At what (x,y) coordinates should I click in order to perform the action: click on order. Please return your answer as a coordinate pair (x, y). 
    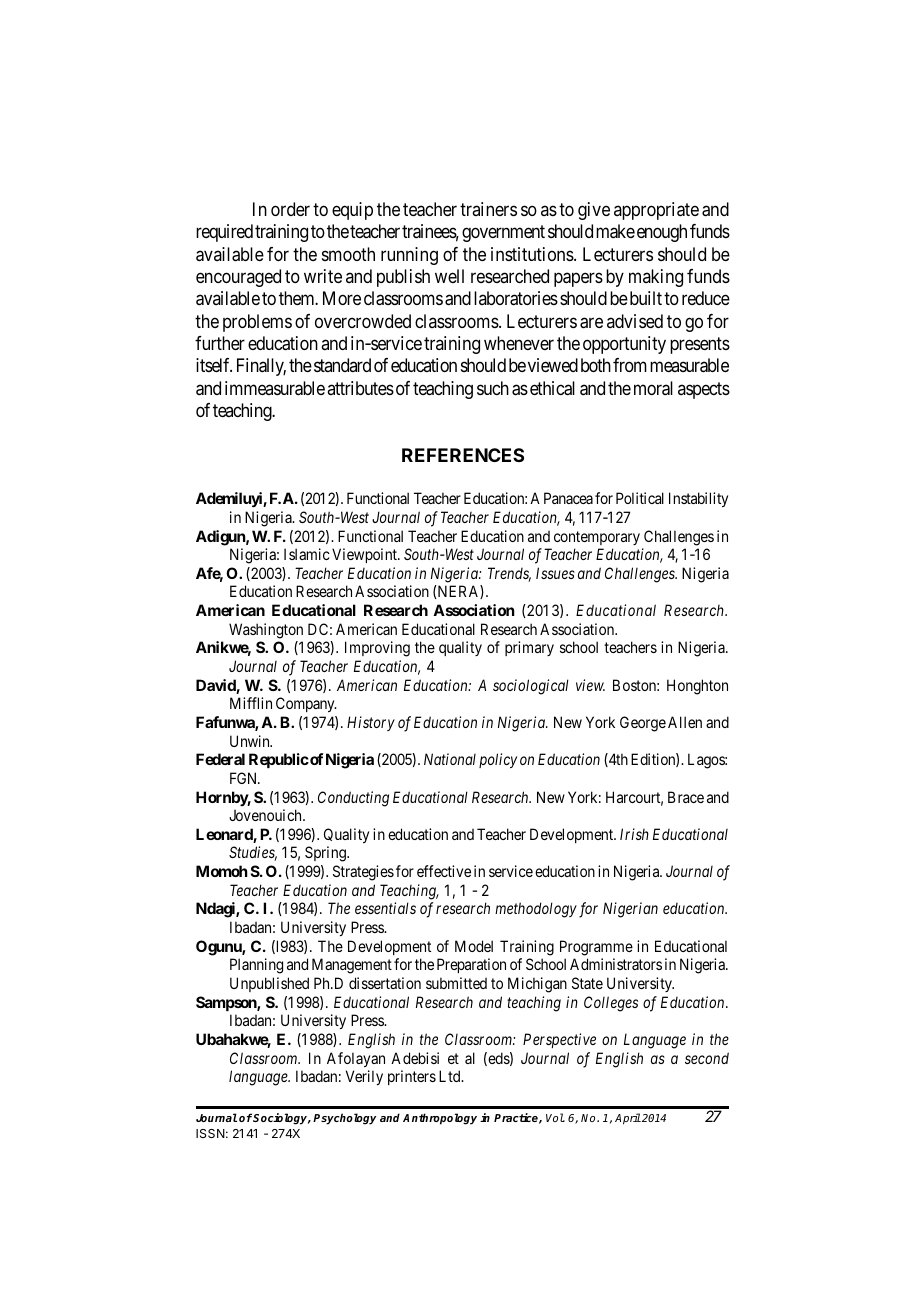
    Looking at the image, I should click on (290, 209).
